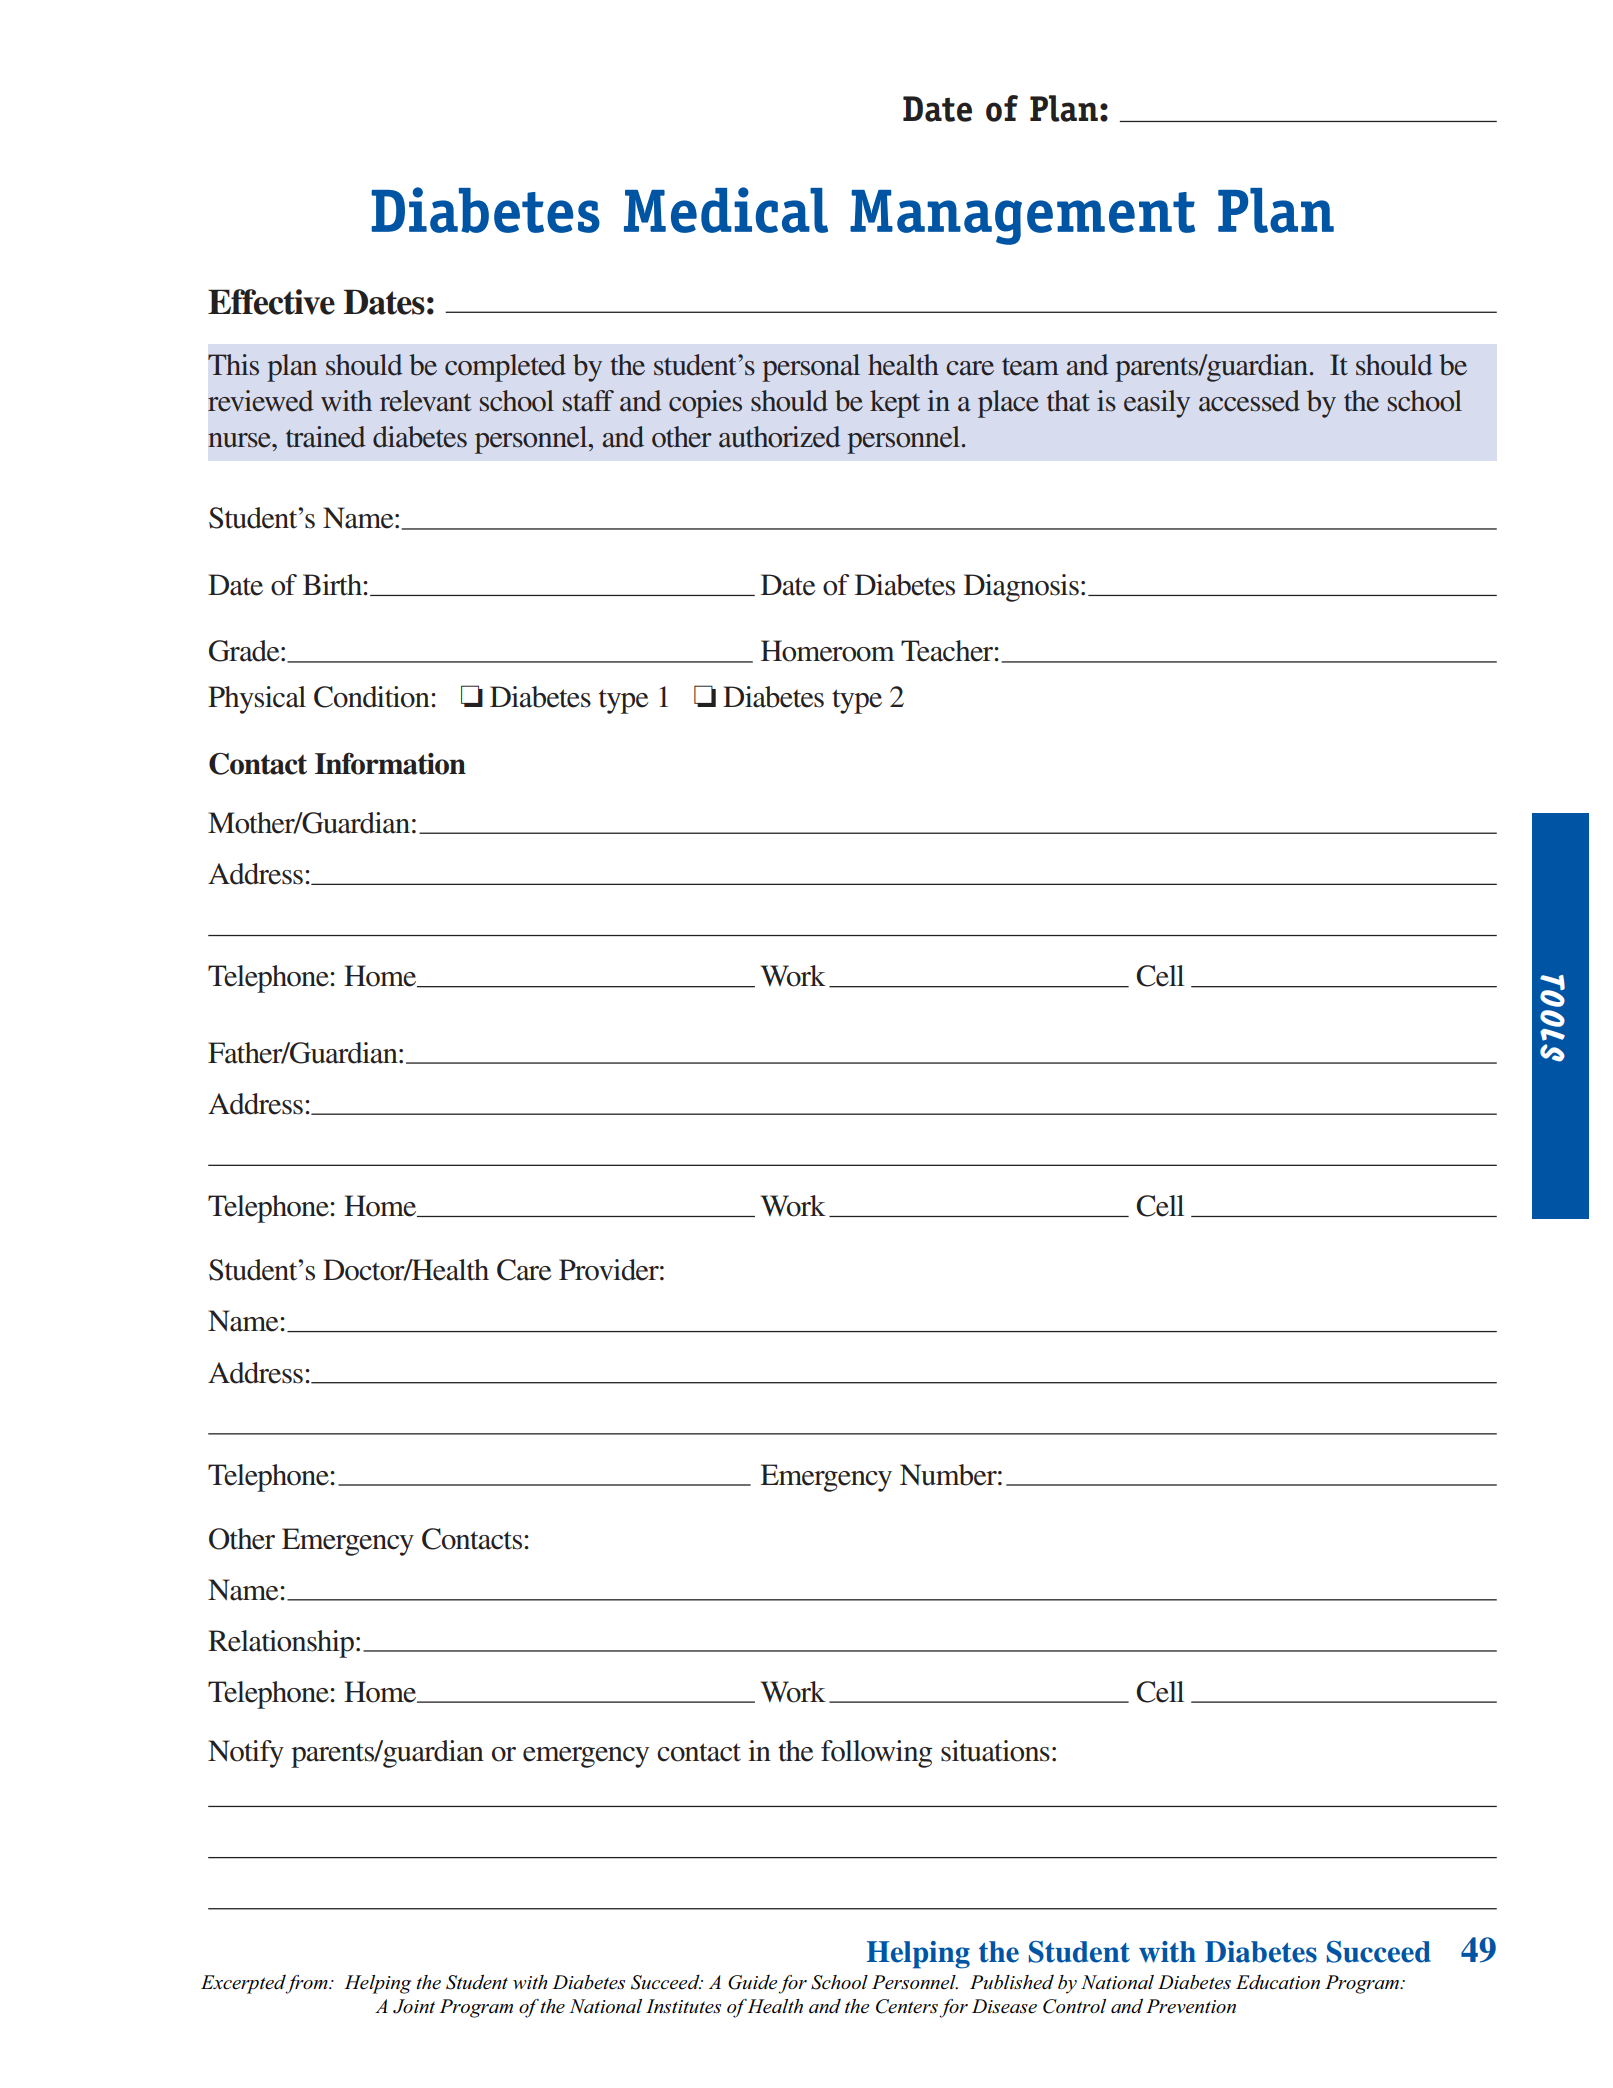 The height and width of the screenshot is (2088, 1613). What do you see at coordinates (995, 1751) in the screenshot?
I see `situations` at bounding box center [995, 1751].
